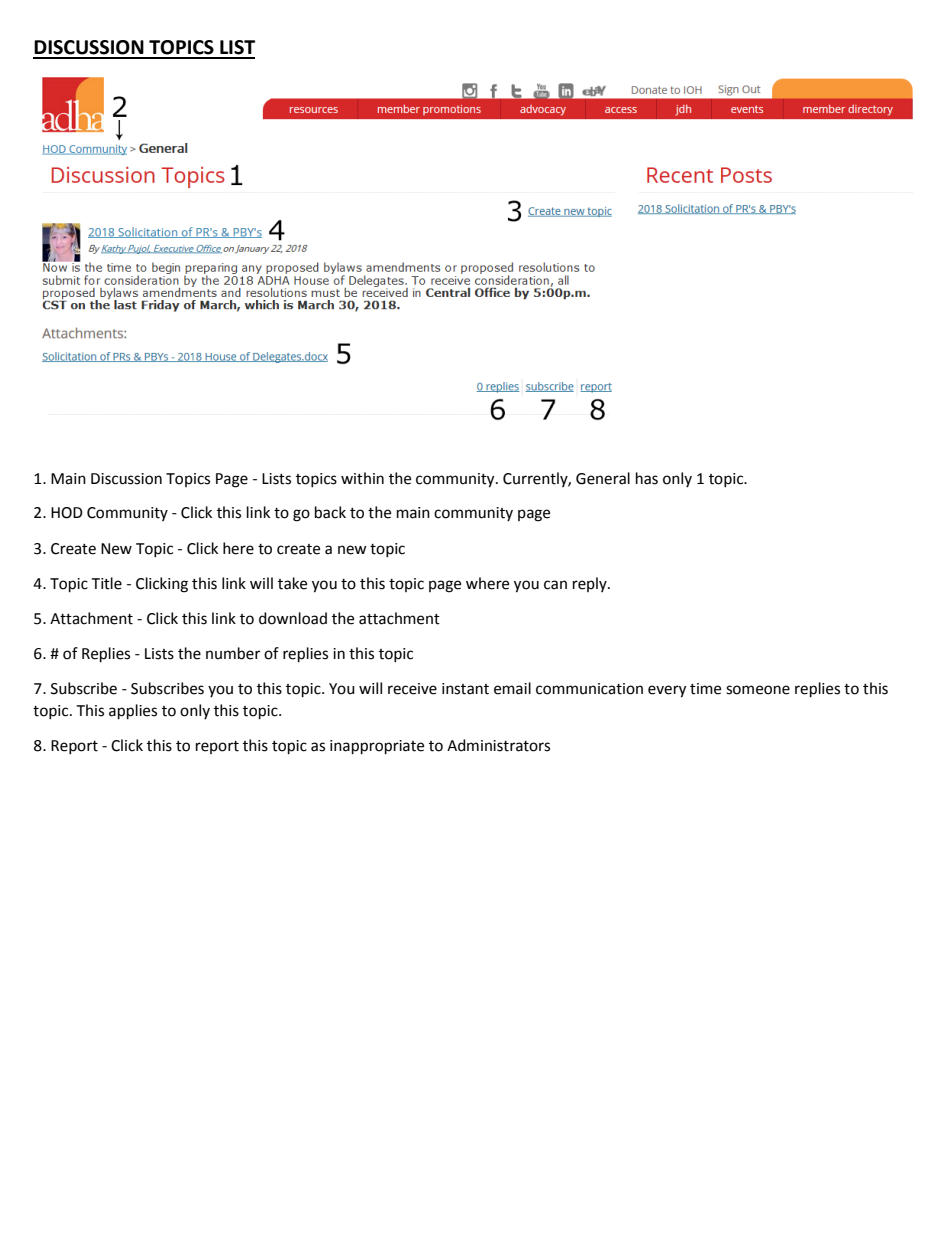 The height and width of the screenshot is (1233, 952). What do you see at coordinates (292, 583) in the screenshot?
I see `take` at bounding box center [292, 583].
